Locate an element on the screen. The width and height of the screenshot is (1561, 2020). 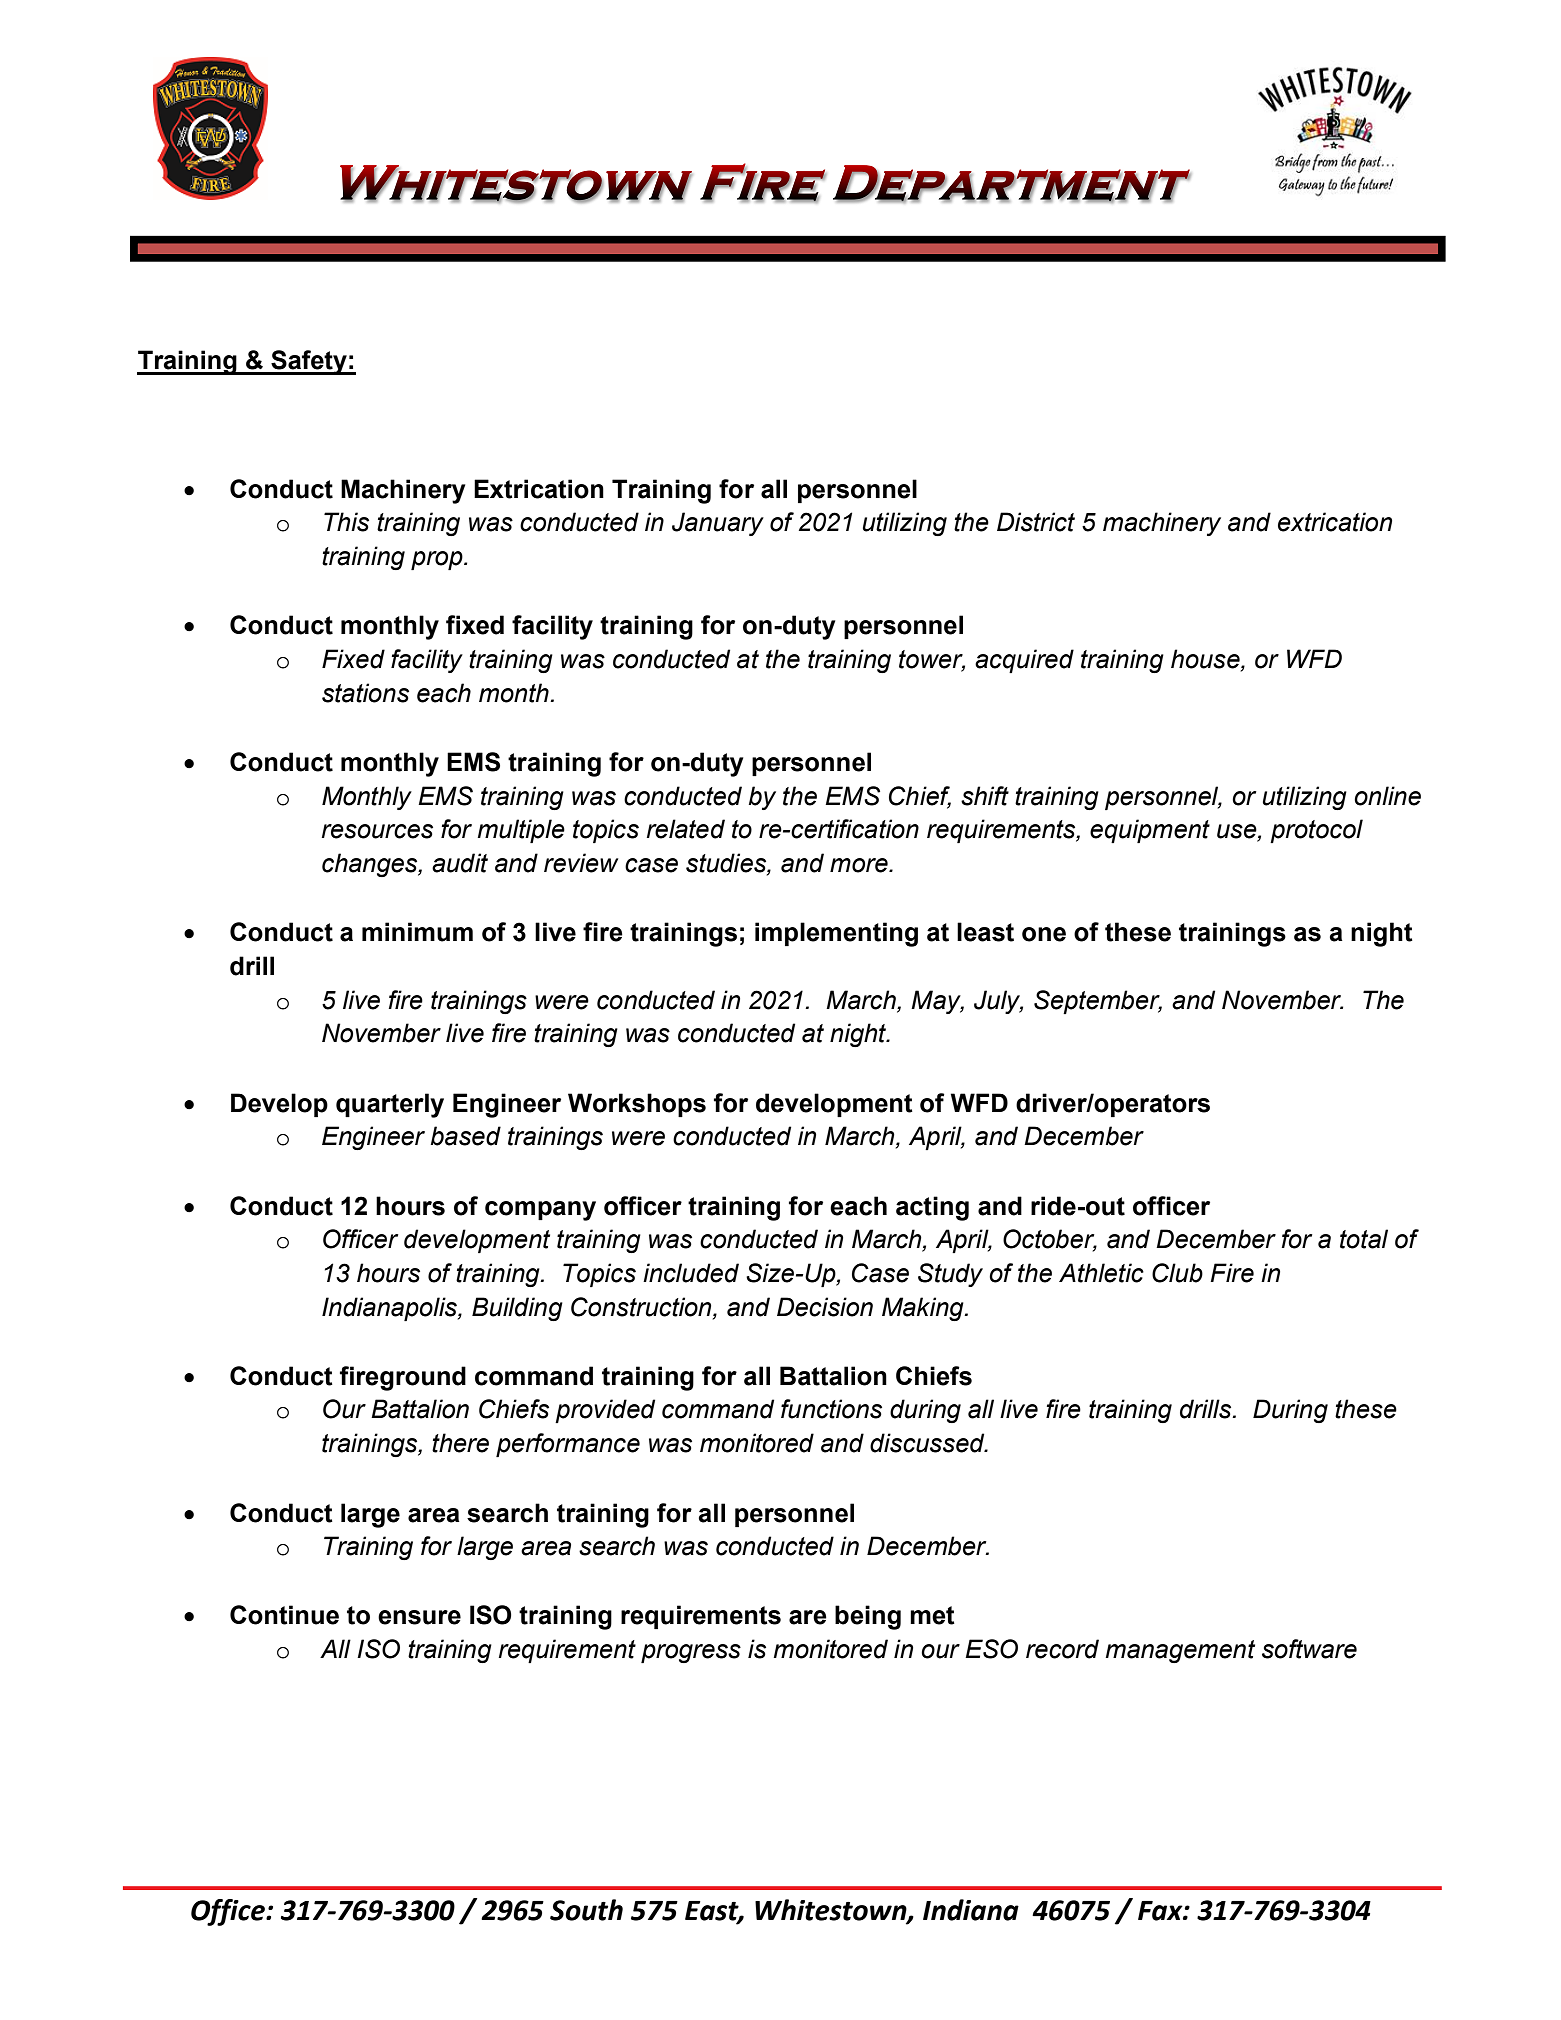
ensure is located at coordinates (419, 1617).
